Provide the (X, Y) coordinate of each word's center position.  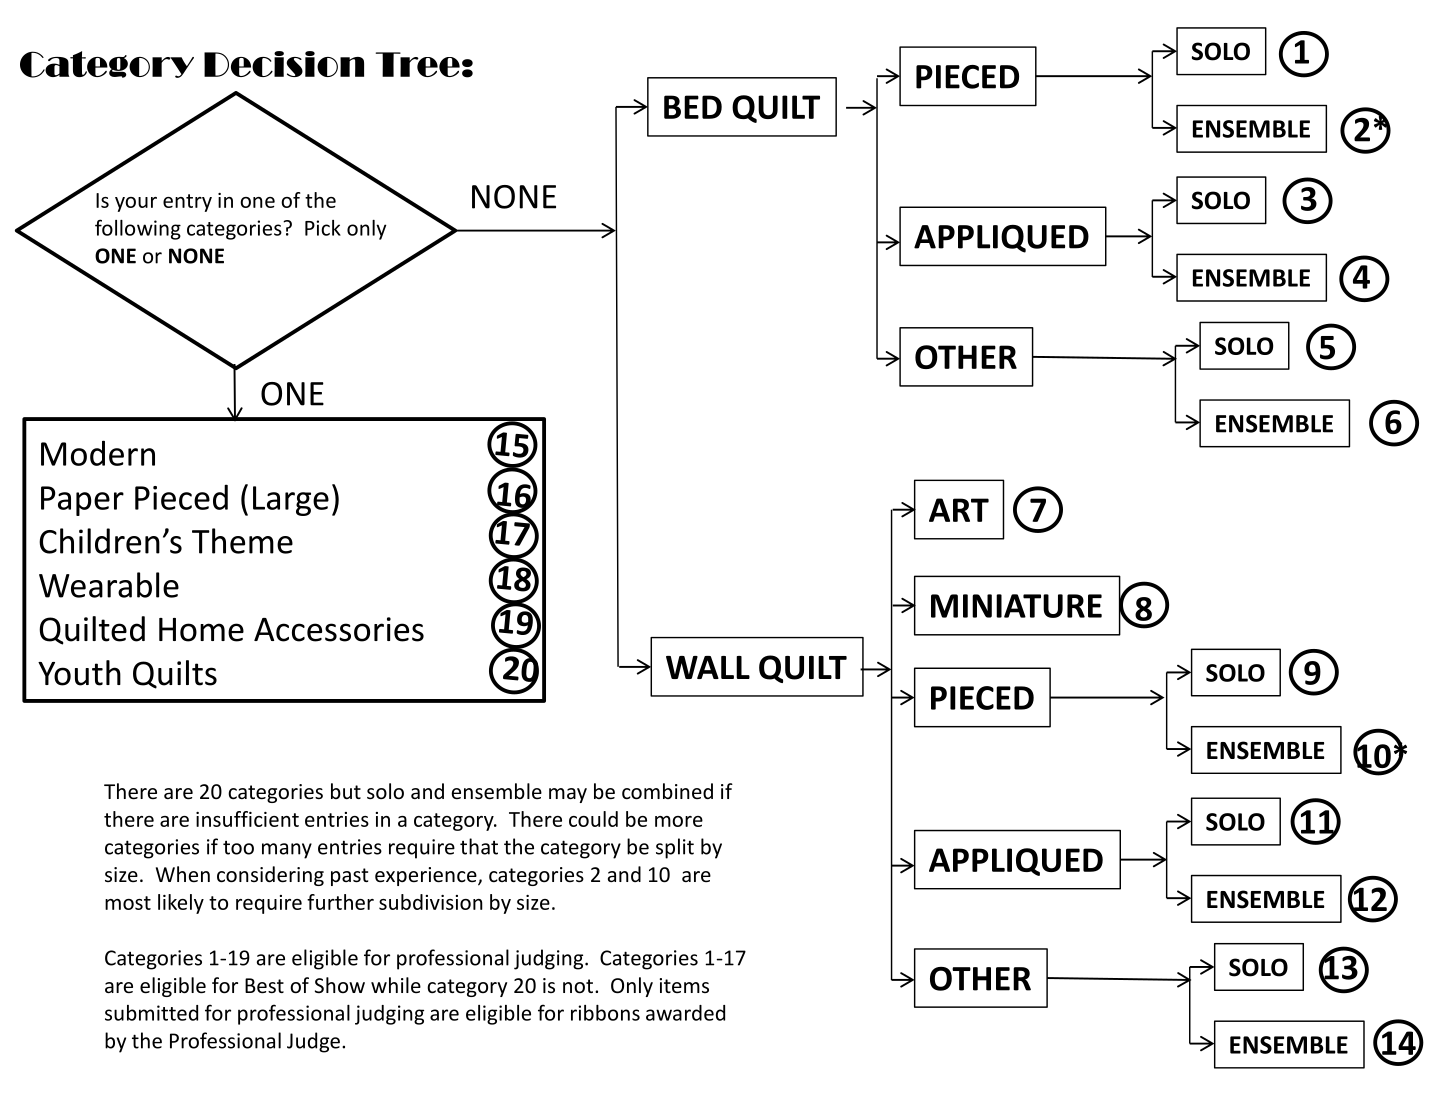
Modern (98, 453)
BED (693, 107)
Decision (284, 64)
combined (667, 791)
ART (959, 510)
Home (201, 630)
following (138, 229)
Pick (323, 228)
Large (291, 501)
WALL (708, 667)
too (238, 848)
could (593, 819)
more (679, 821)
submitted (151, 1013)
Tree (418, 64)
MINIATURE (1016, 606)
